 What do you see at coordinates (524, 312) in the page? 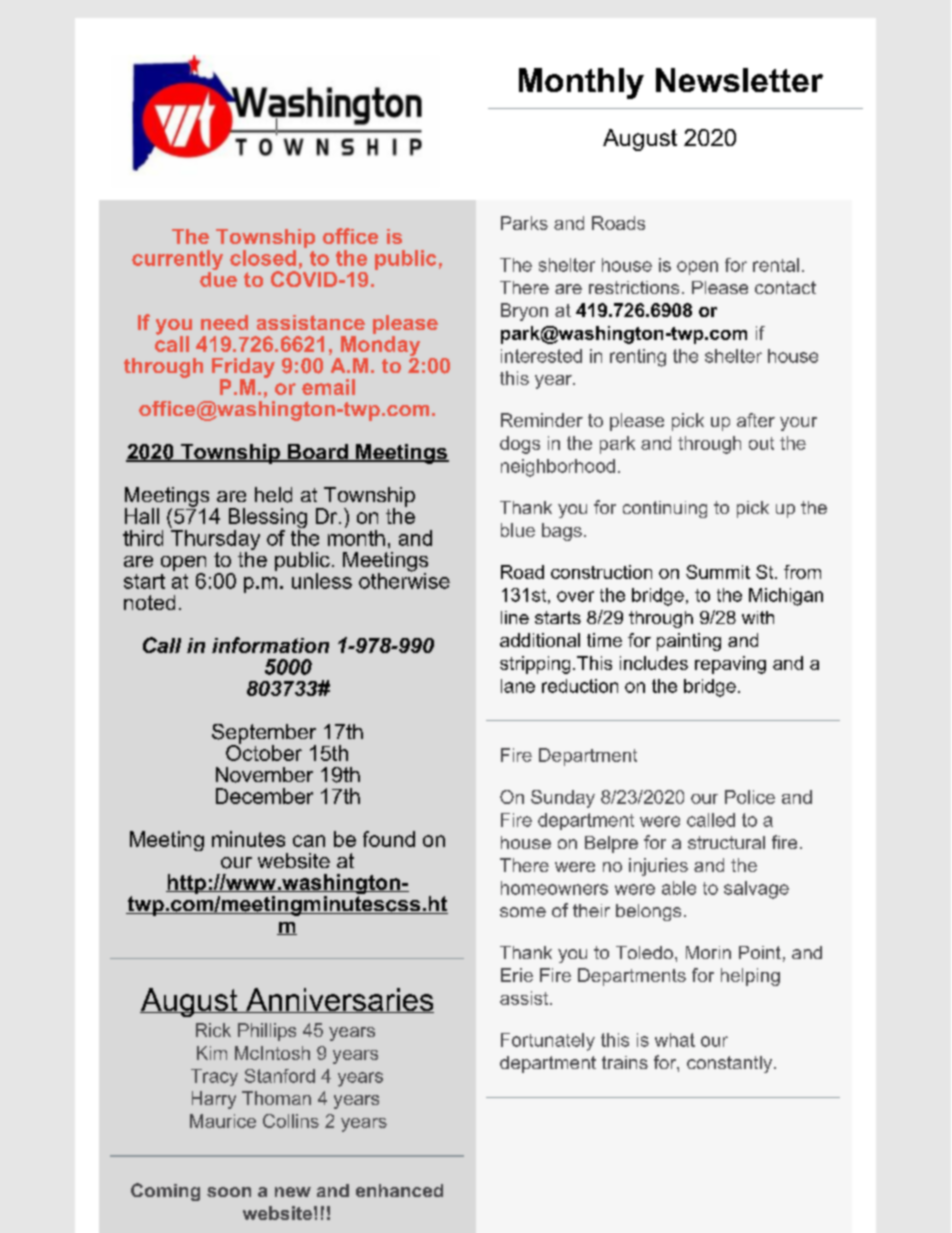
I see `Bryon` at bounding box center [524, 312].
